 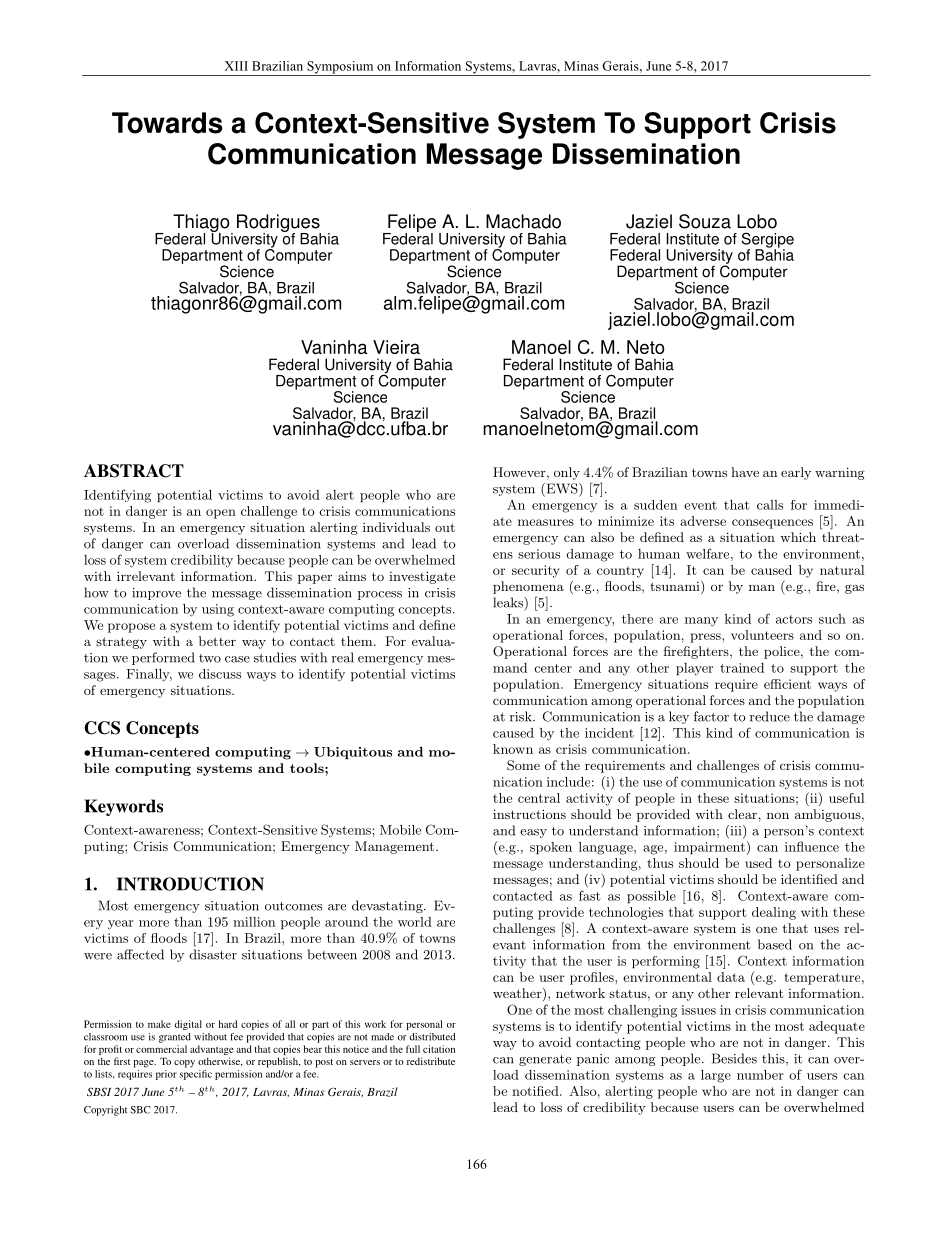 What do you see at coordinates (567, 473) in the image?
I see `only` at bounding box center [567, 473].
